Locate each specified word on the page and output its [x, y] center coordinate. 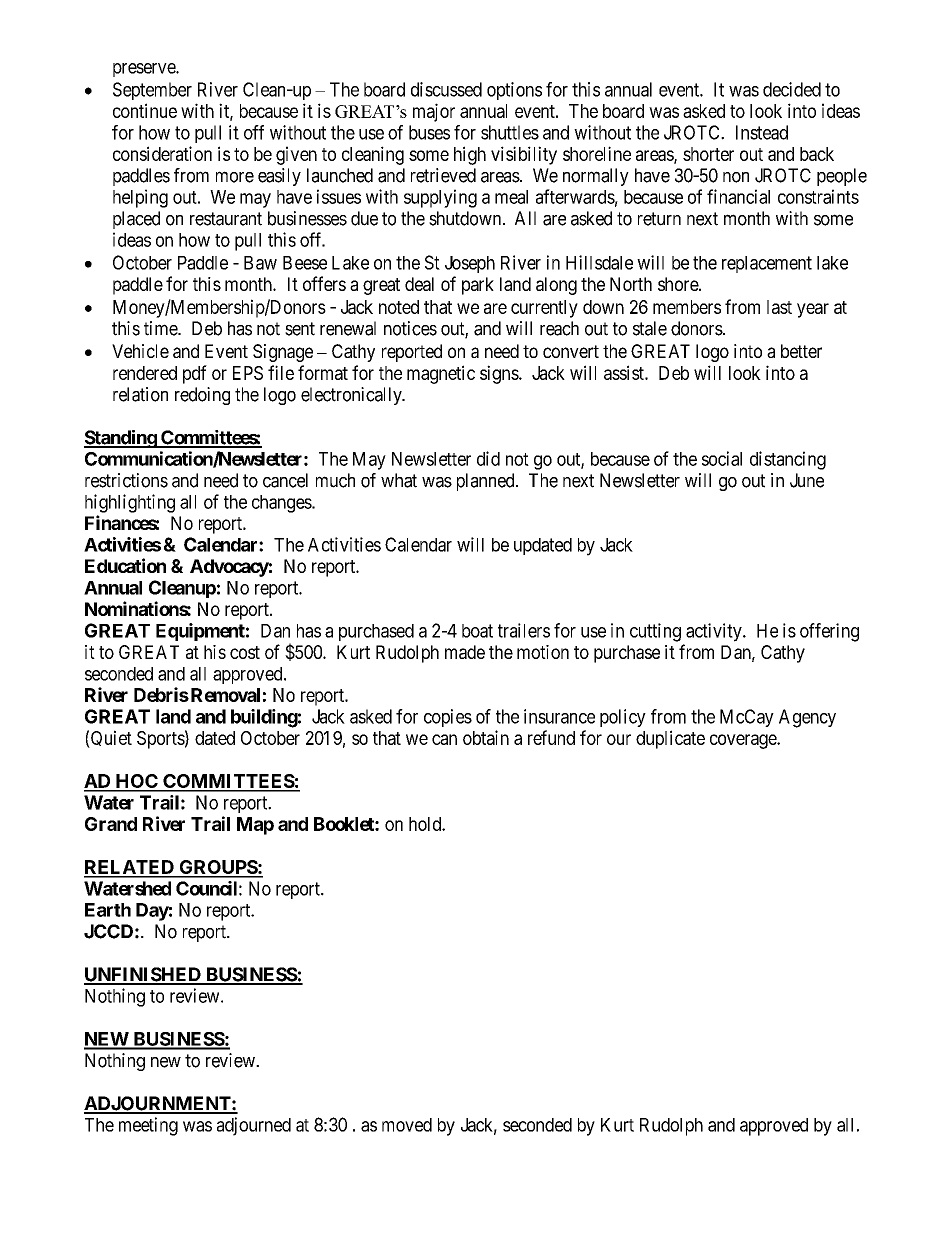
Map [255, 826]
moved [407, 1125]
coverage [744, 741]
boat [477, 631]
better [801, 351]
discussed [446, 89]
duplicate [670, 739]
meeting [148, 1126]
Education [125, 565]
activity [715, 632]
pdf [195, 374]
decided [792, 89]
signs [500, 374]
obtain [486, 737]
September [152, 91]
